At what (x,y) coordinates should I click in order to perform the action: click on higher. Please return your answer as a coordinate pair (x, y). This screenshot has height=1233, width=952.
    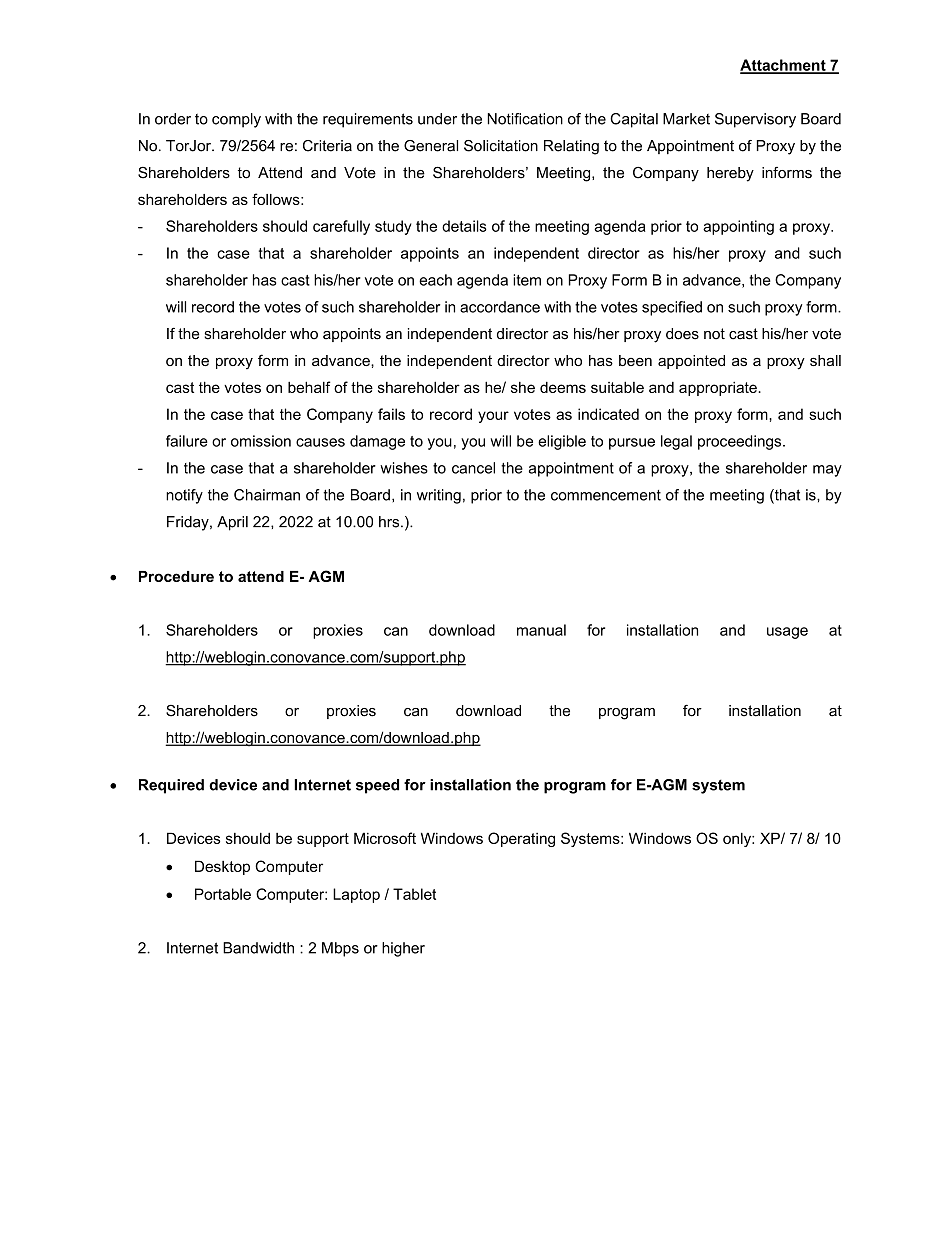
    Looking at the image, I should click on (403, 949).
